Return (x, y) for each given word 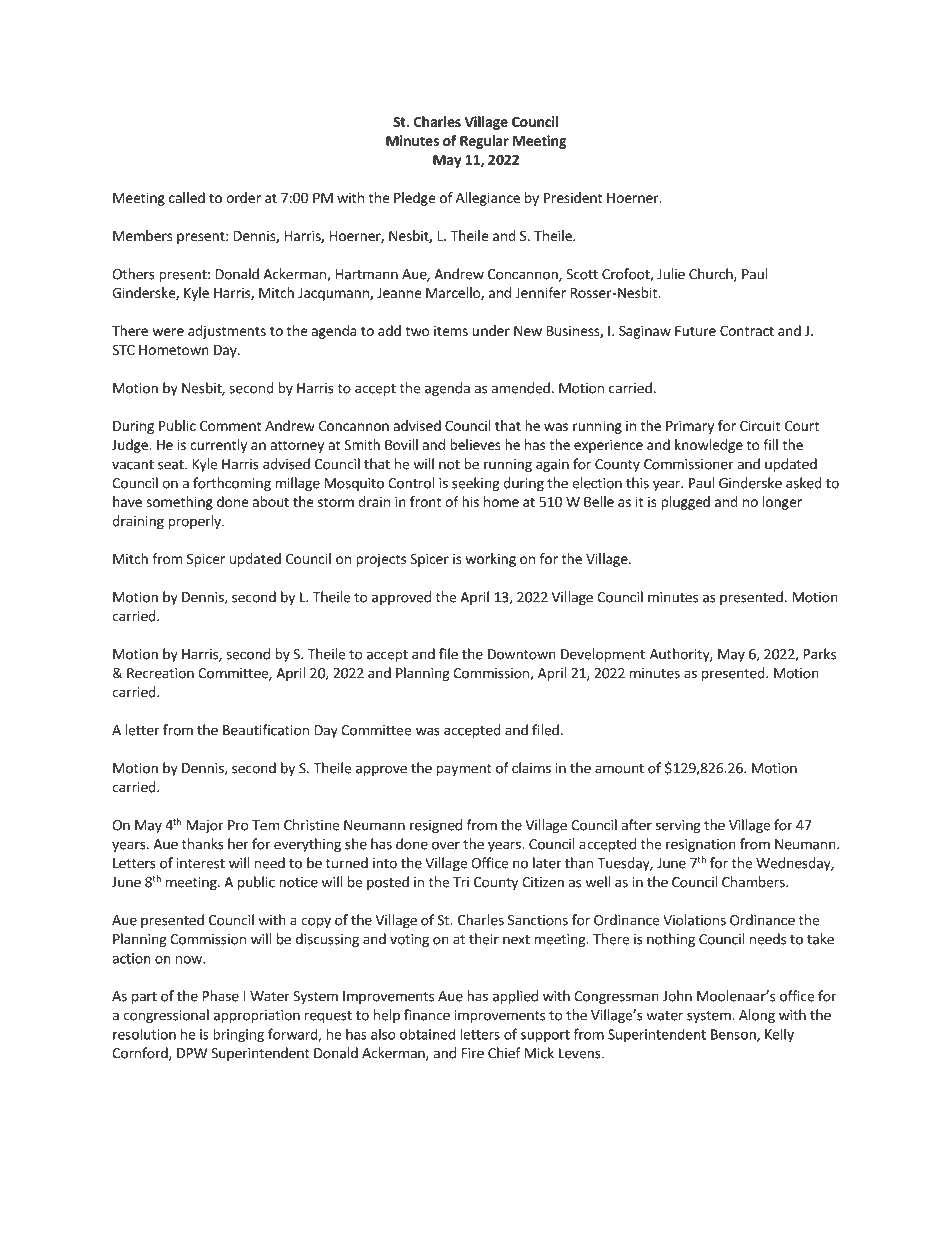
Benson (734, 1035)
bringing (238, 1035)
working (491, 560)
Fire (473, 1053)
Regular (484, 142)
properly (195, 522)
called (187, 197)
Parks (820, 654)
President (573, 197)
